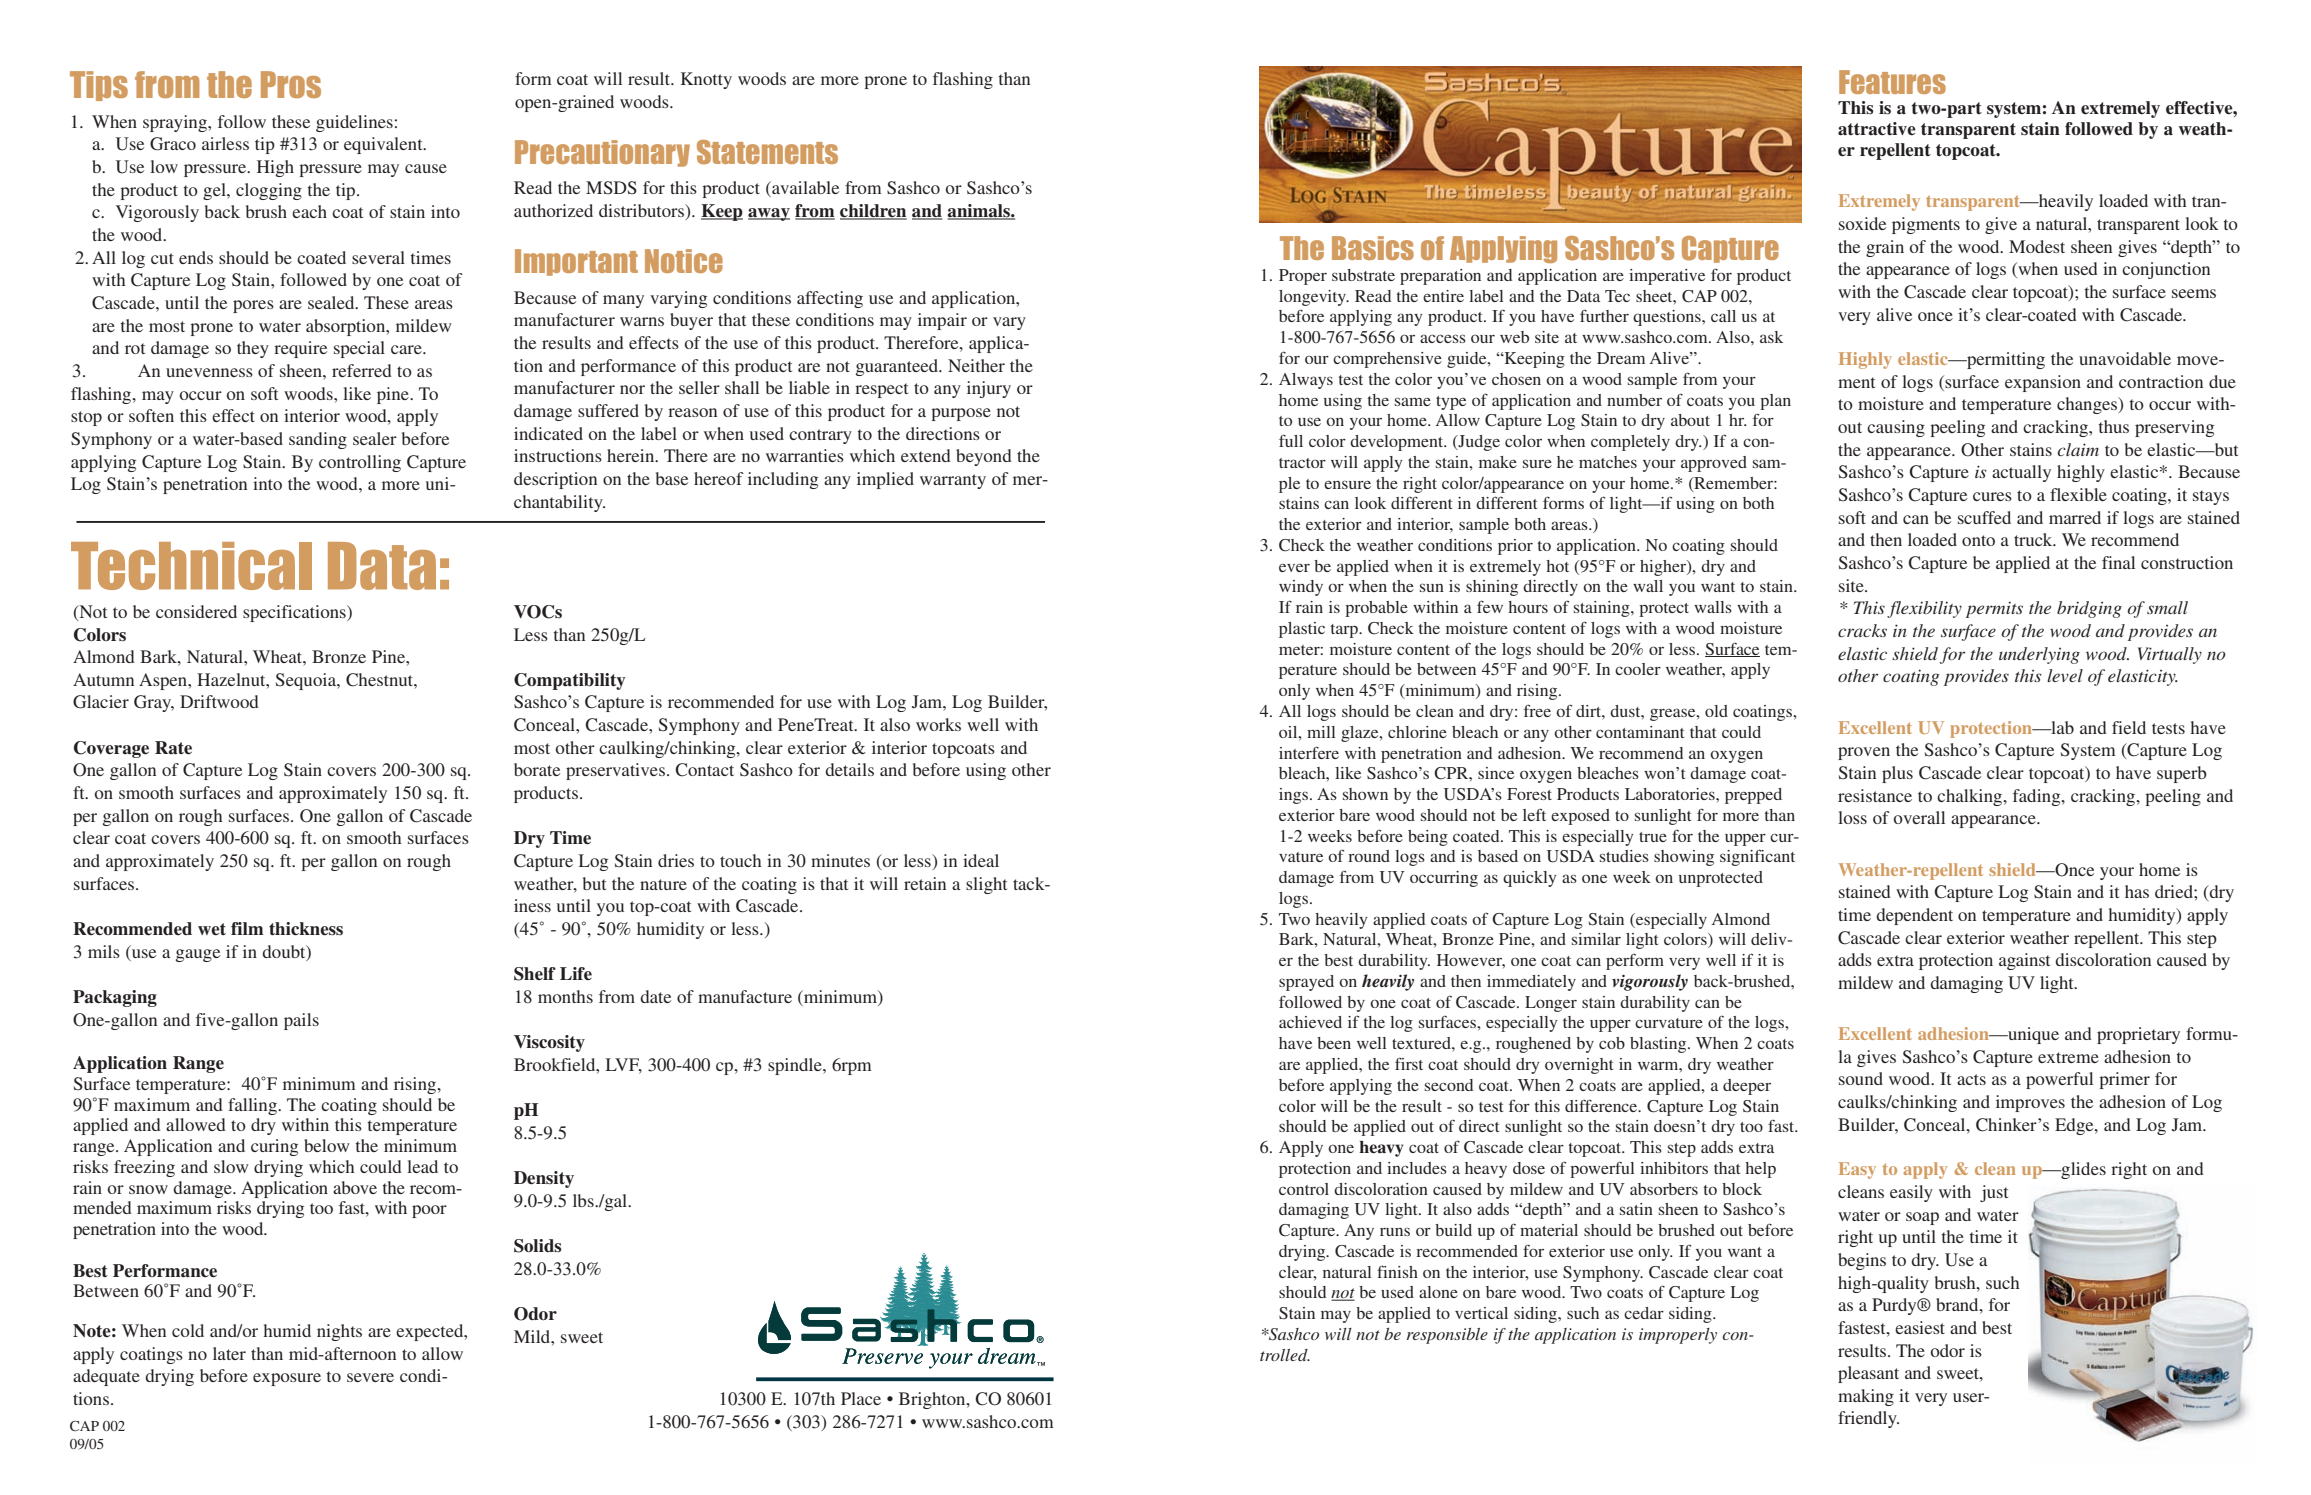  Describe the element at coordinates (154, 703) in the page. I see `Gray` at that location.
